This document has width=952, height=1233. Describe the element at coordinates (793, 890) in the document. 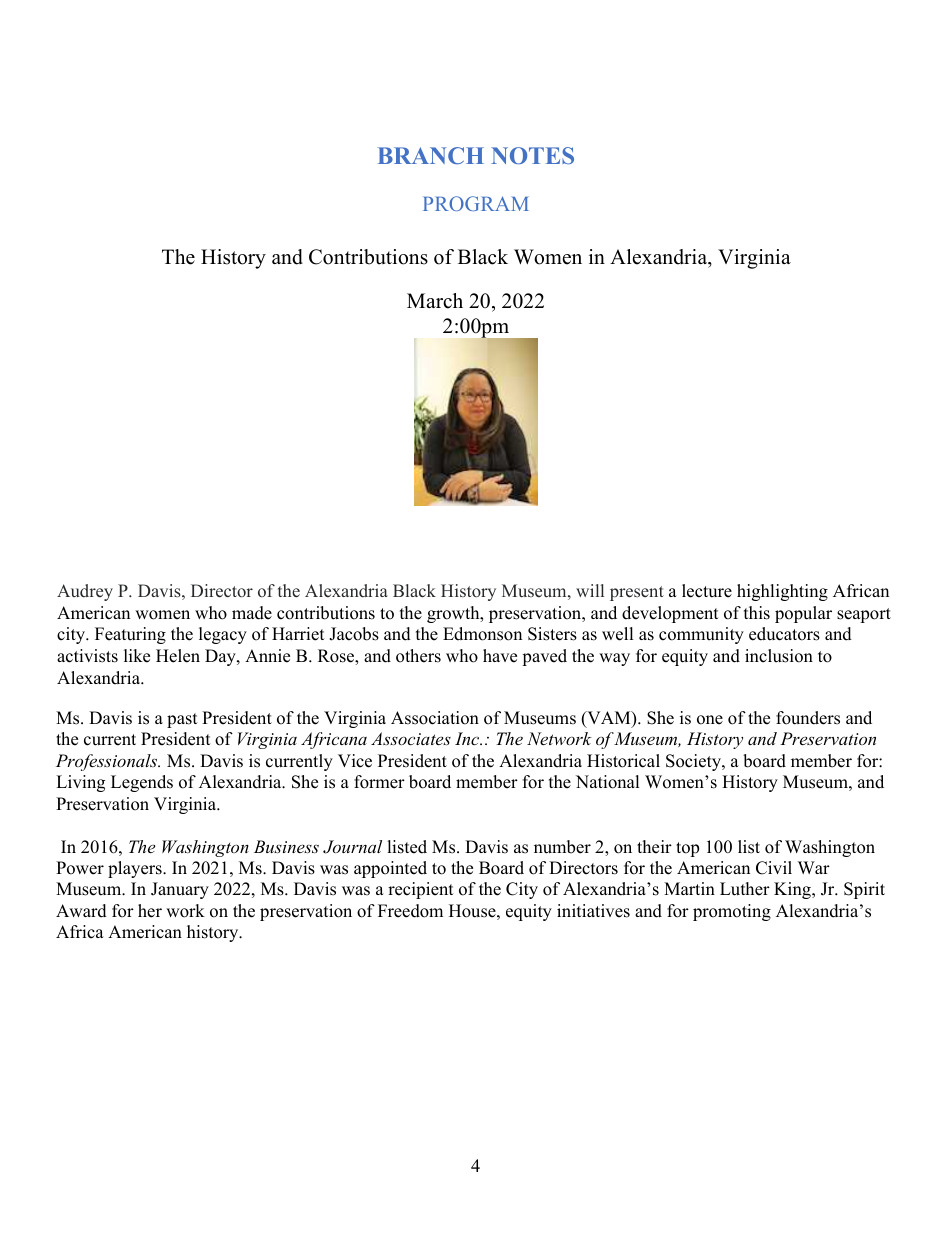

I see `King` at that location.
